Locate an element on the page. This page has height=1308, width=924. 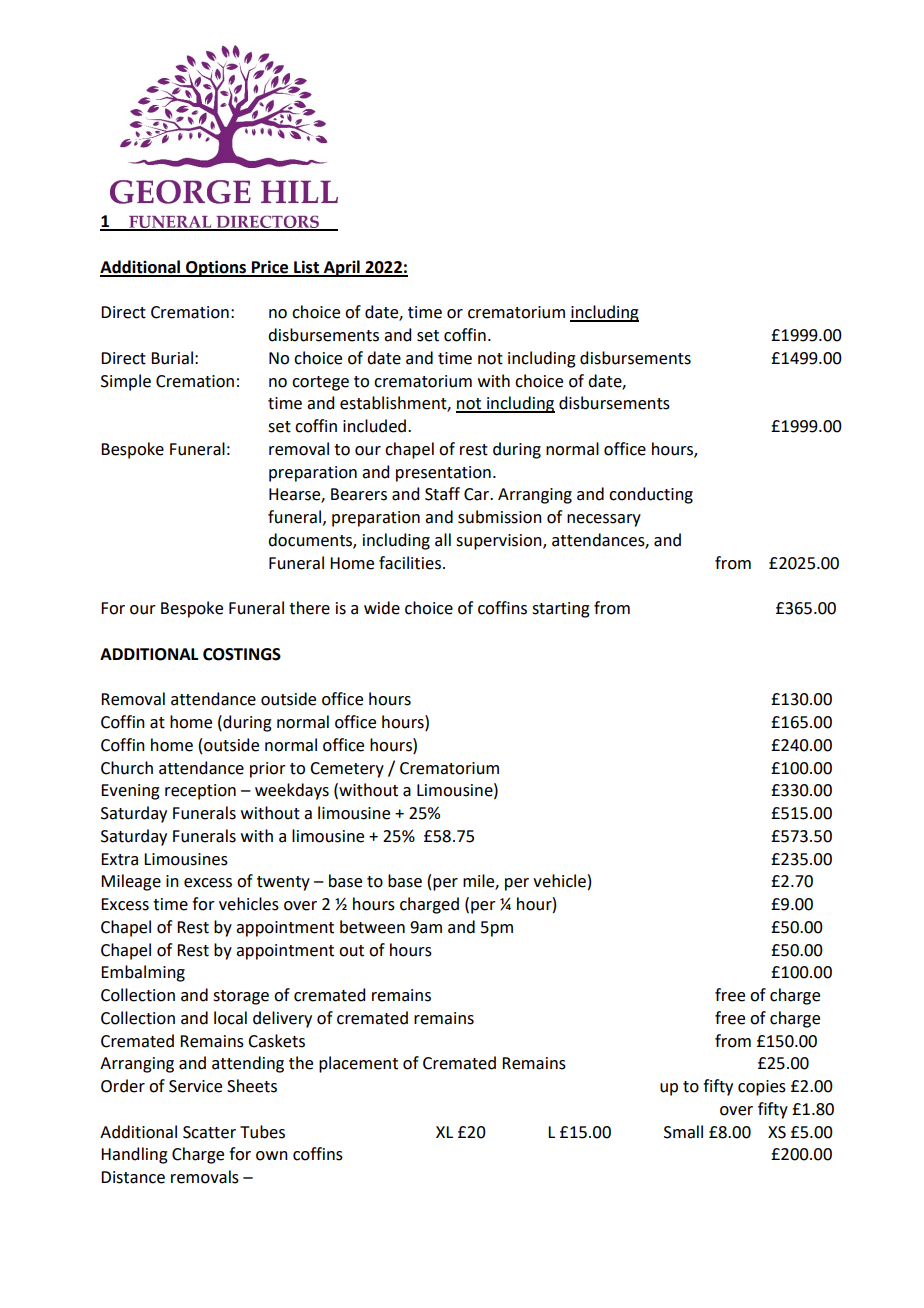
Church is located at coordinates (127, 768).
